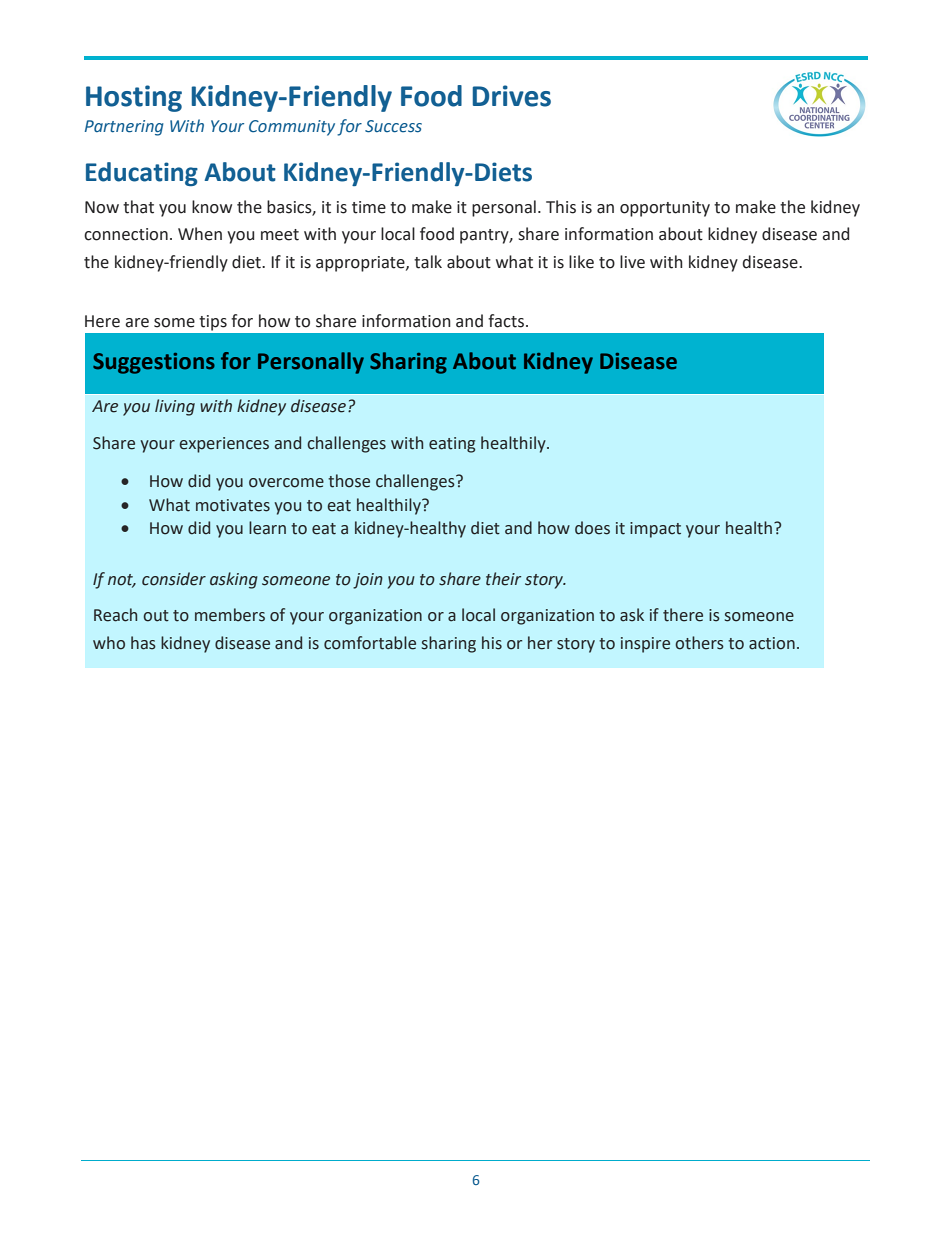 This screenshot has width=952, height=1233. Describe the element at coordinates (393, 126) in the screenshot. I see `Success` at that location.
